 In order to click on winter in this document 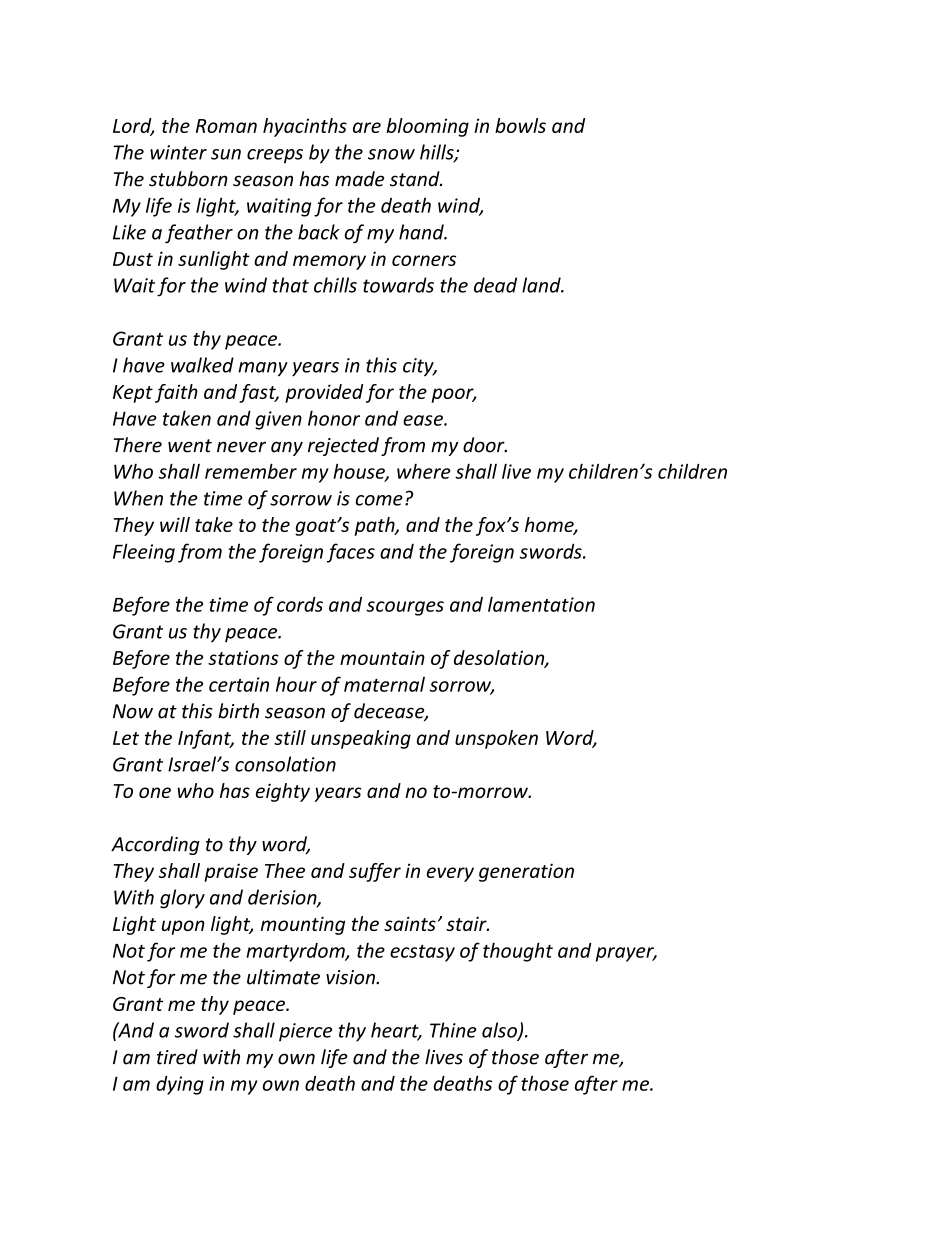, I will do `click(178, 152)`.
